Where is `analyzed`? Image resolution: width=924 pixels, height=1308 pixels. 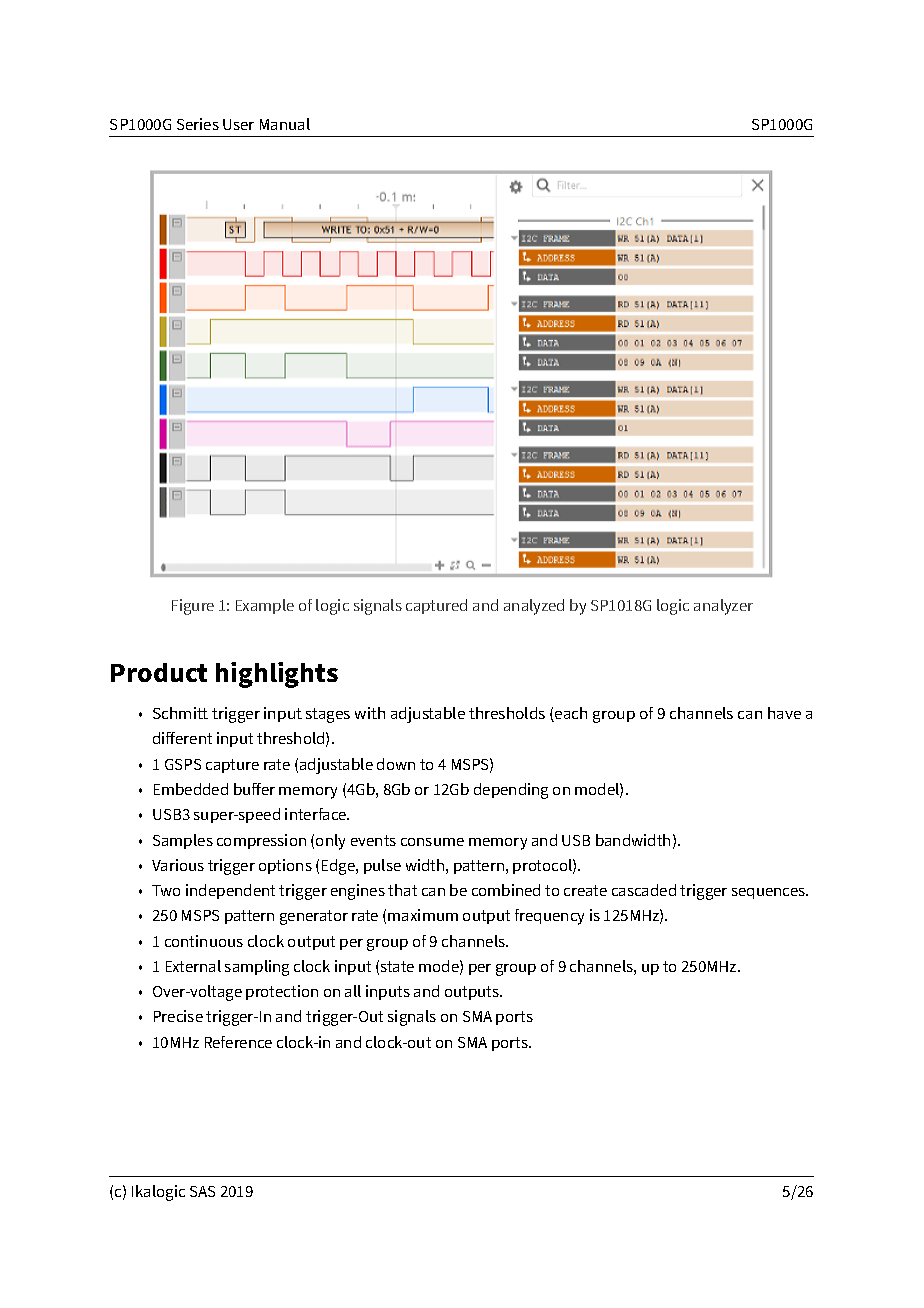 analyzed is located at coordinates (534, 607).
